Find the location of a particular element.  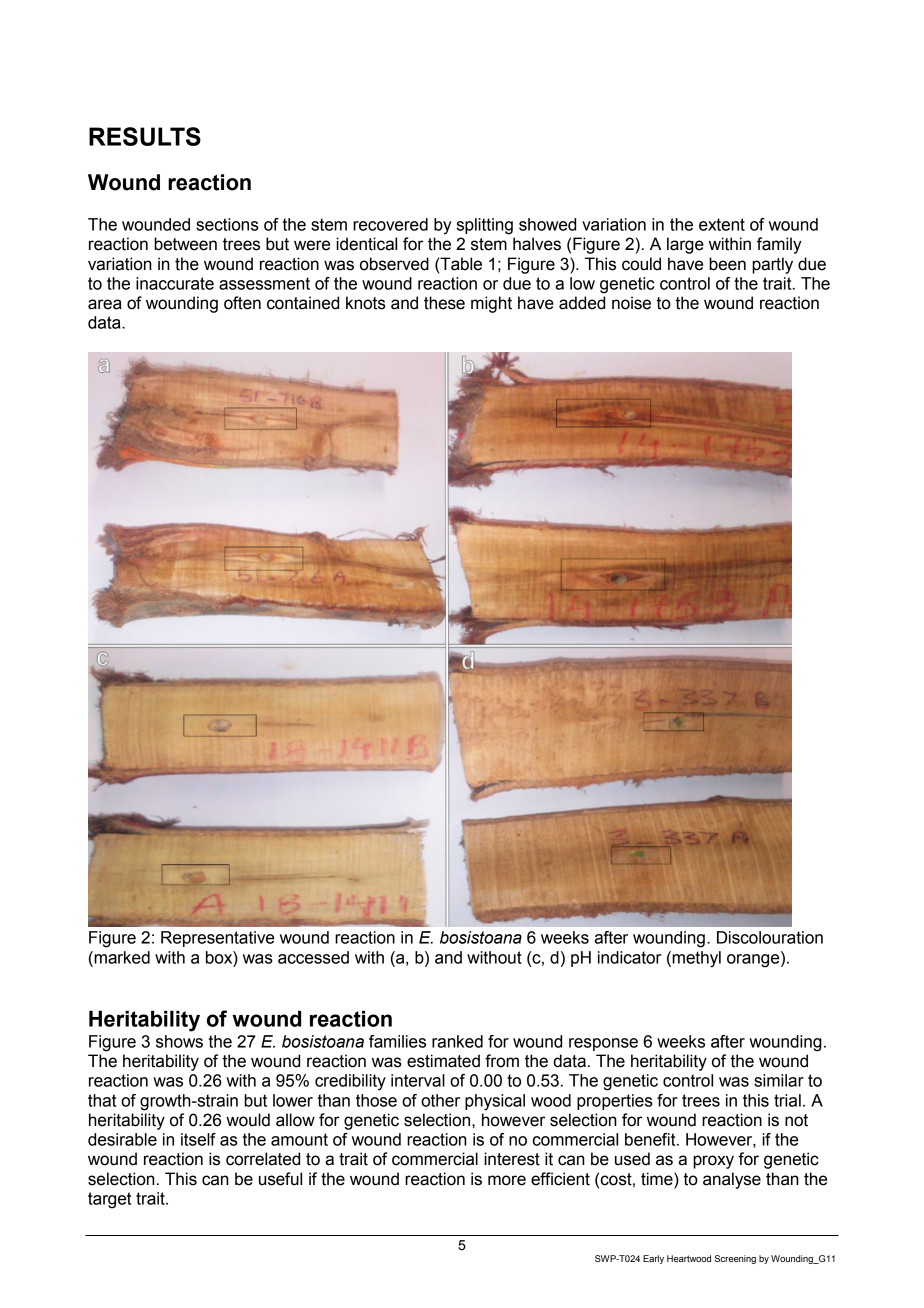

RESULTS is located at coordinates (145, 136).
